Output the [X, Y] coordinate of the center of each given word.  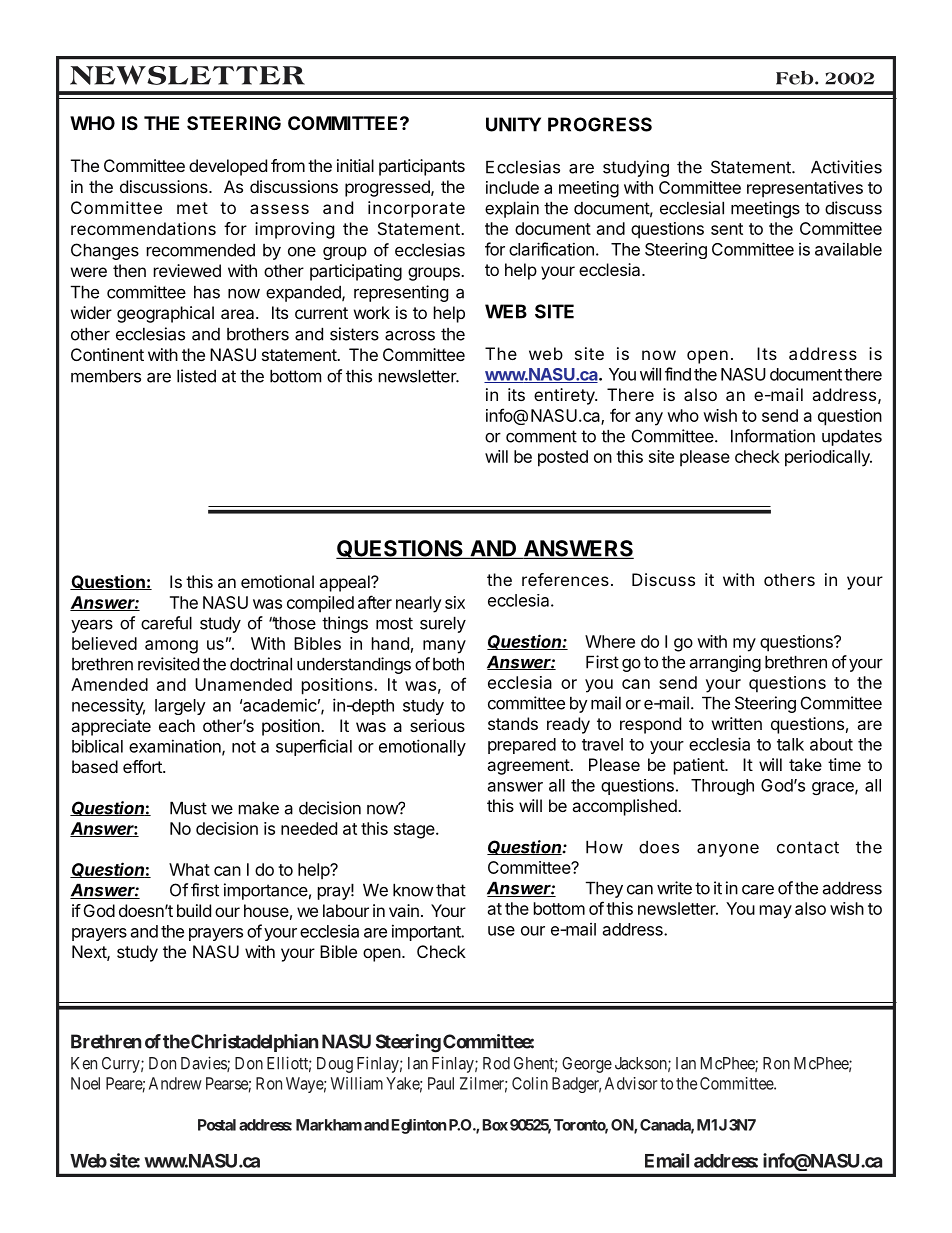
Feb [796, 78]
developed [228, 167]
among [171, 647]
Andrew [175, 1083]
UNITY [513, 124]
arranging [725, 663]
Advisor [631, 1083]
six [455, 602]
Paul [441, 1083]
